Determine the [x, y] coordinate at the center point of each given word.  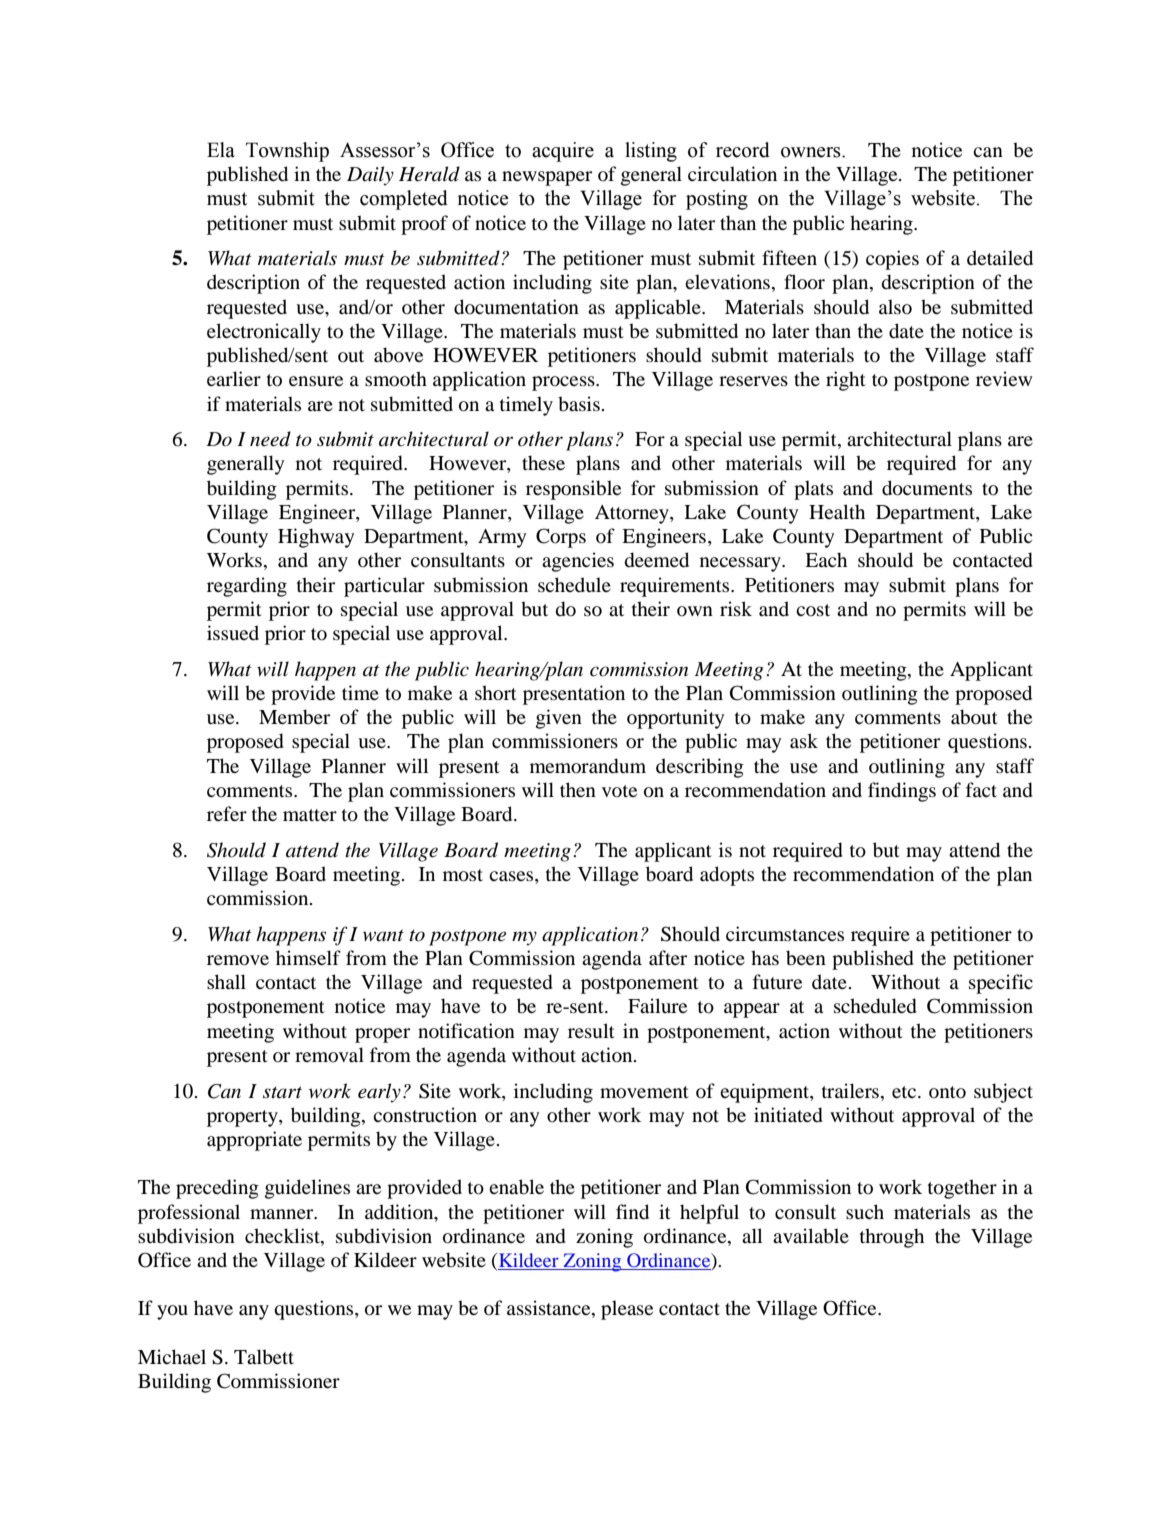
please [627, 1310]
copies [892, 260]
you [172, 1312]
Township [287, 152]
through [892, 1238]
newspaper [547, 178]
